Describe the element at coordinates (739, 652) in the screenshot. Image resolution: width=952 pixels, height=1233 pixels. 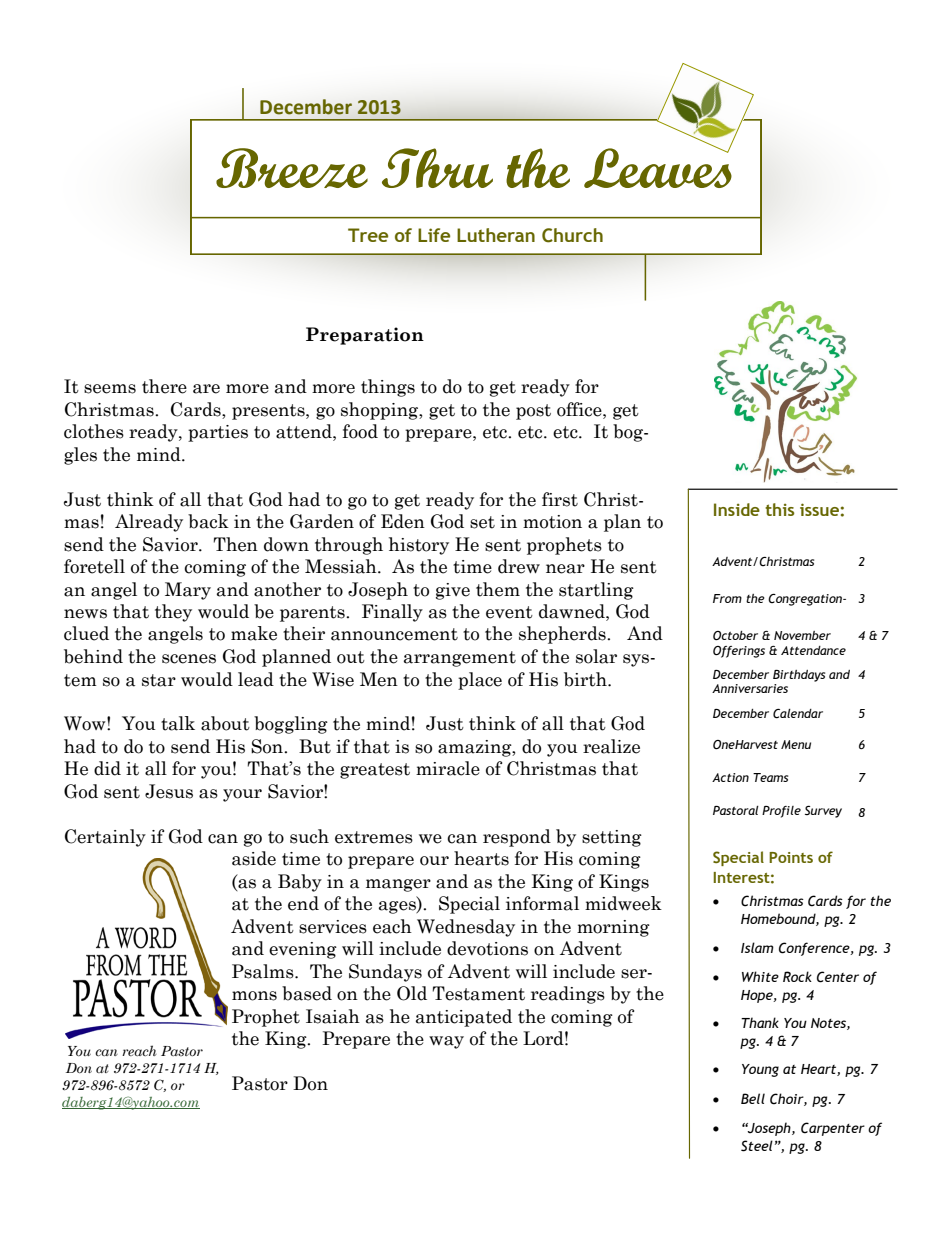
I see `Offerings` at that location.
